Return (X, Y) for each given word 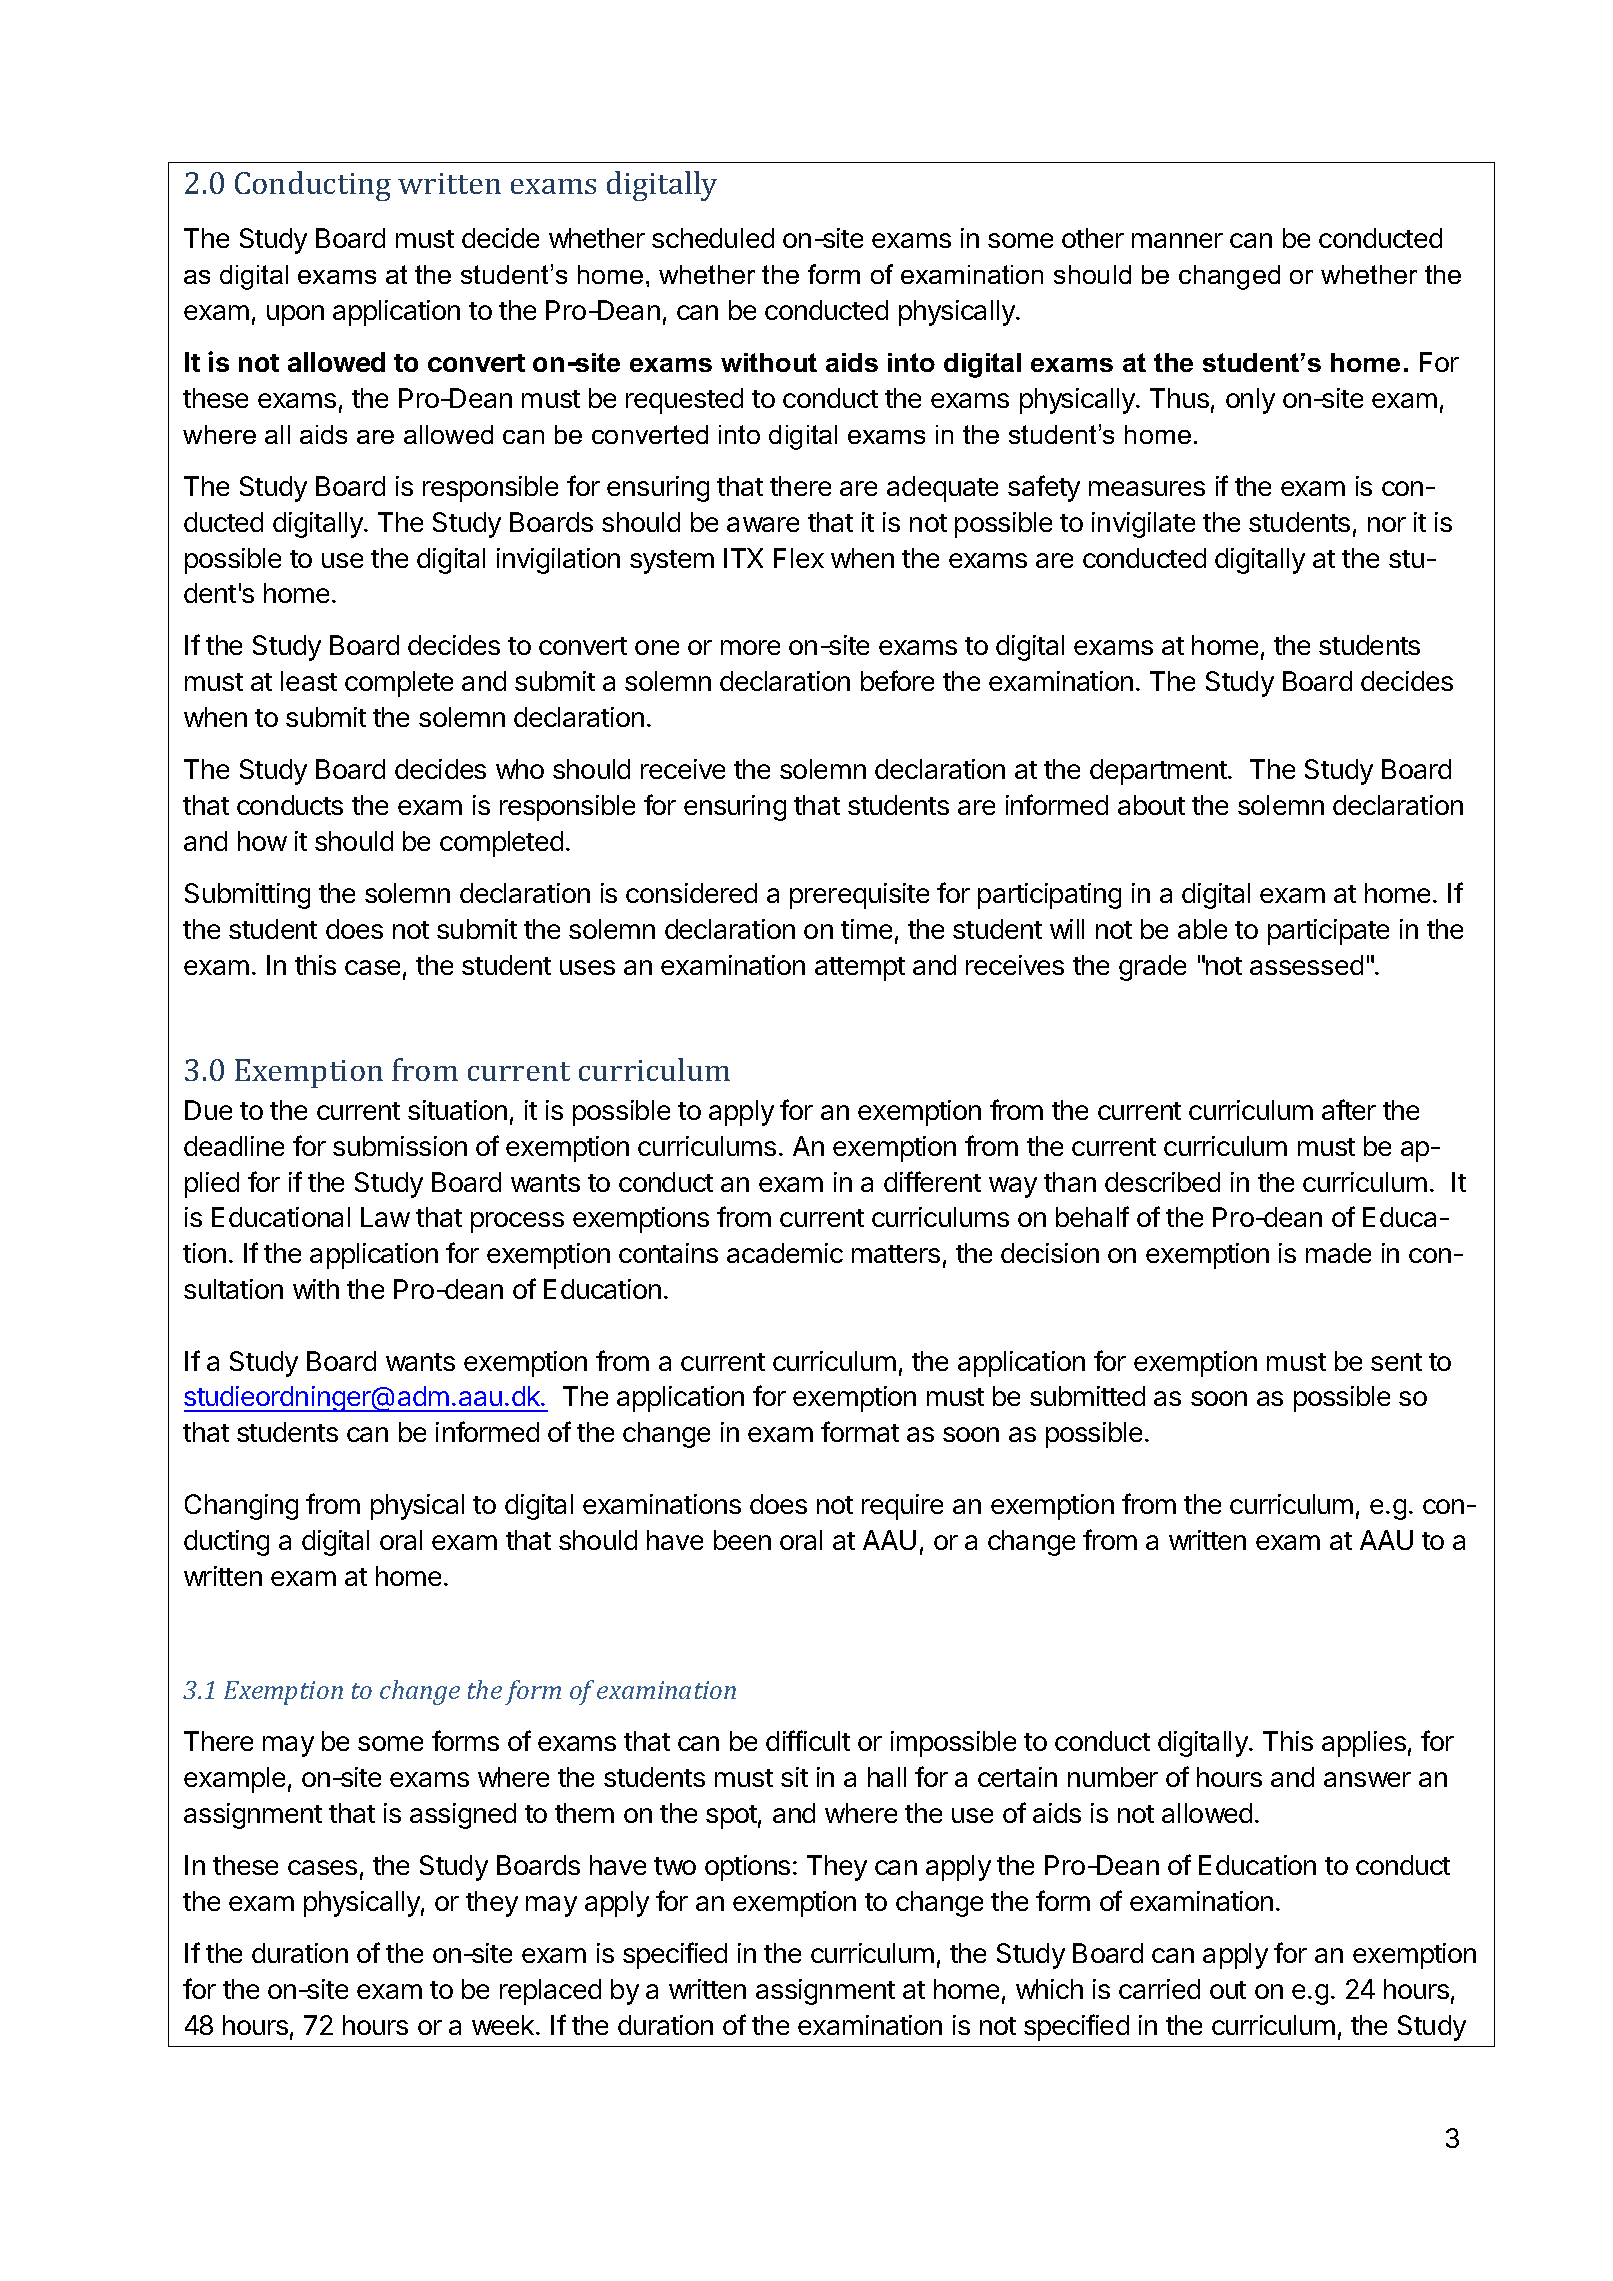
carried (1159, 1989)
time (866, 929)
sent (1396, 1362)
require (902, 1507)
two (675, 1866)
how (262, 841)
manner (1177, 240)
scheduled (713, 238)
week (504, 2025)
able (1202, 929)
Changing (241, 1507)
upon (295, 315)
